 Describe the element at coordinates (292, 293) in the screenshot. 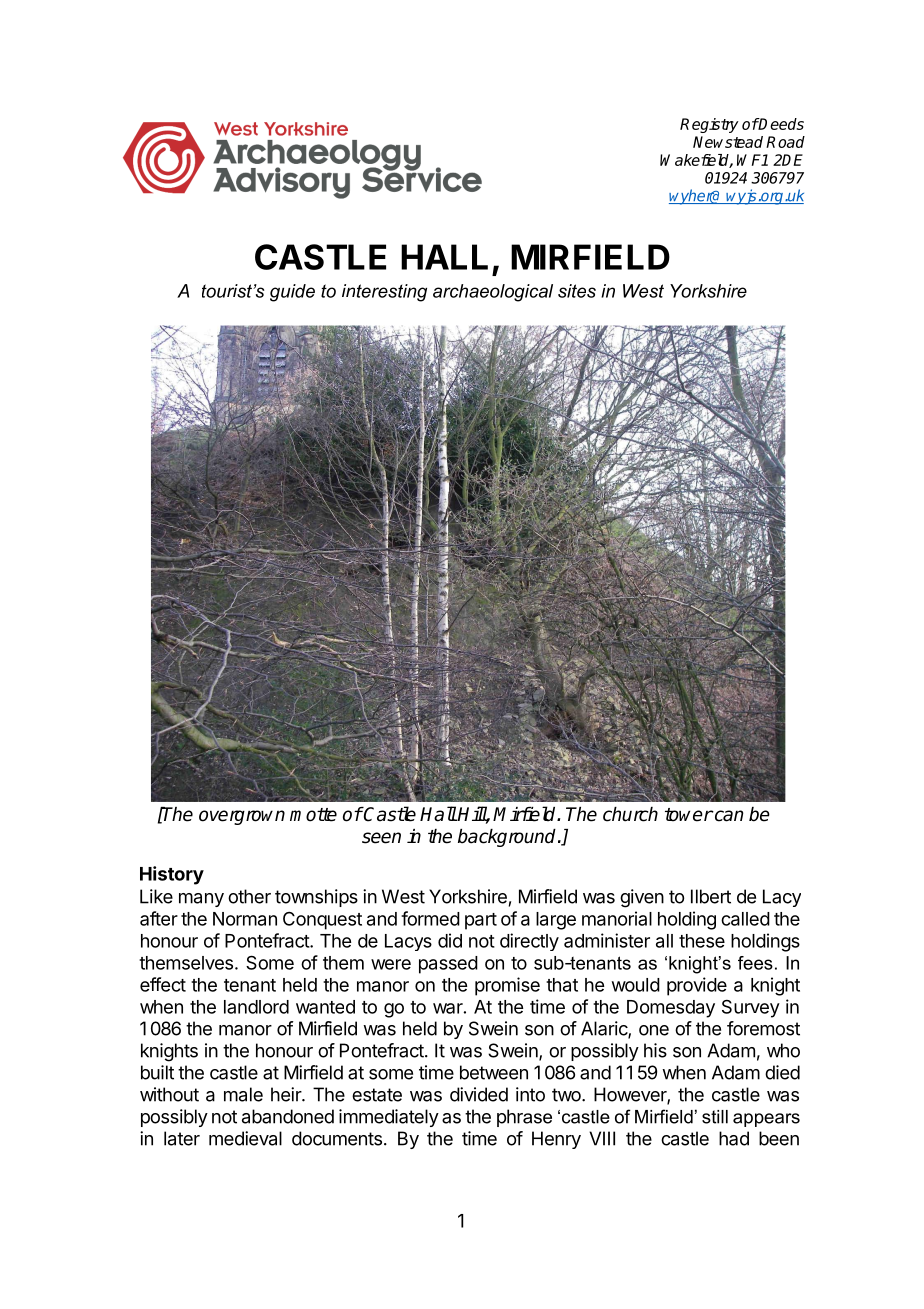

I see `guide` at that location.
